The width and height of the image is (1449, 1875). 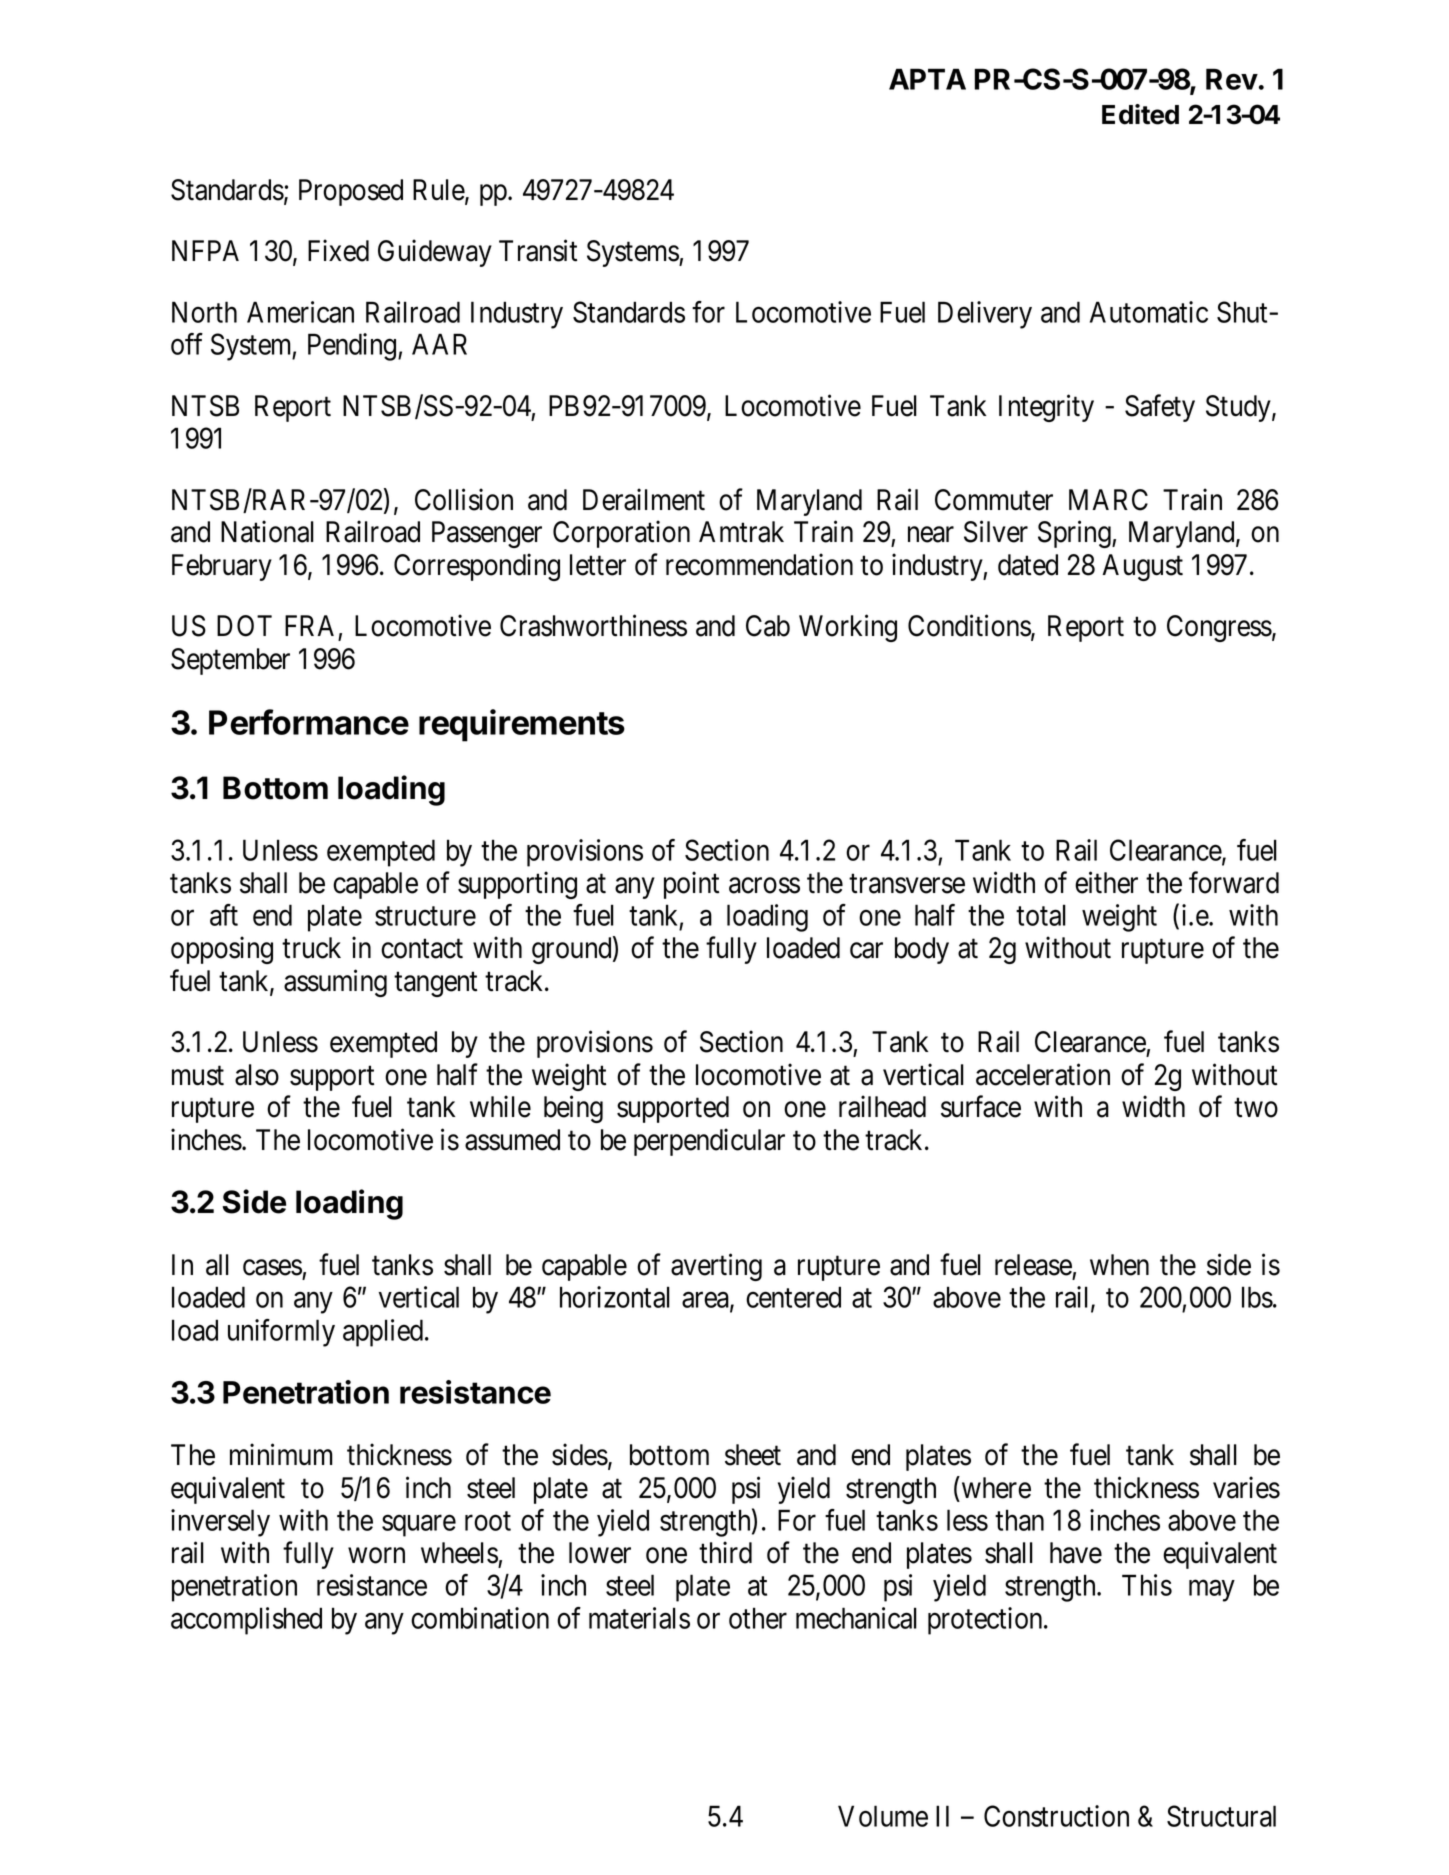 I want to click on averting, so click(x=716, y=1267).
